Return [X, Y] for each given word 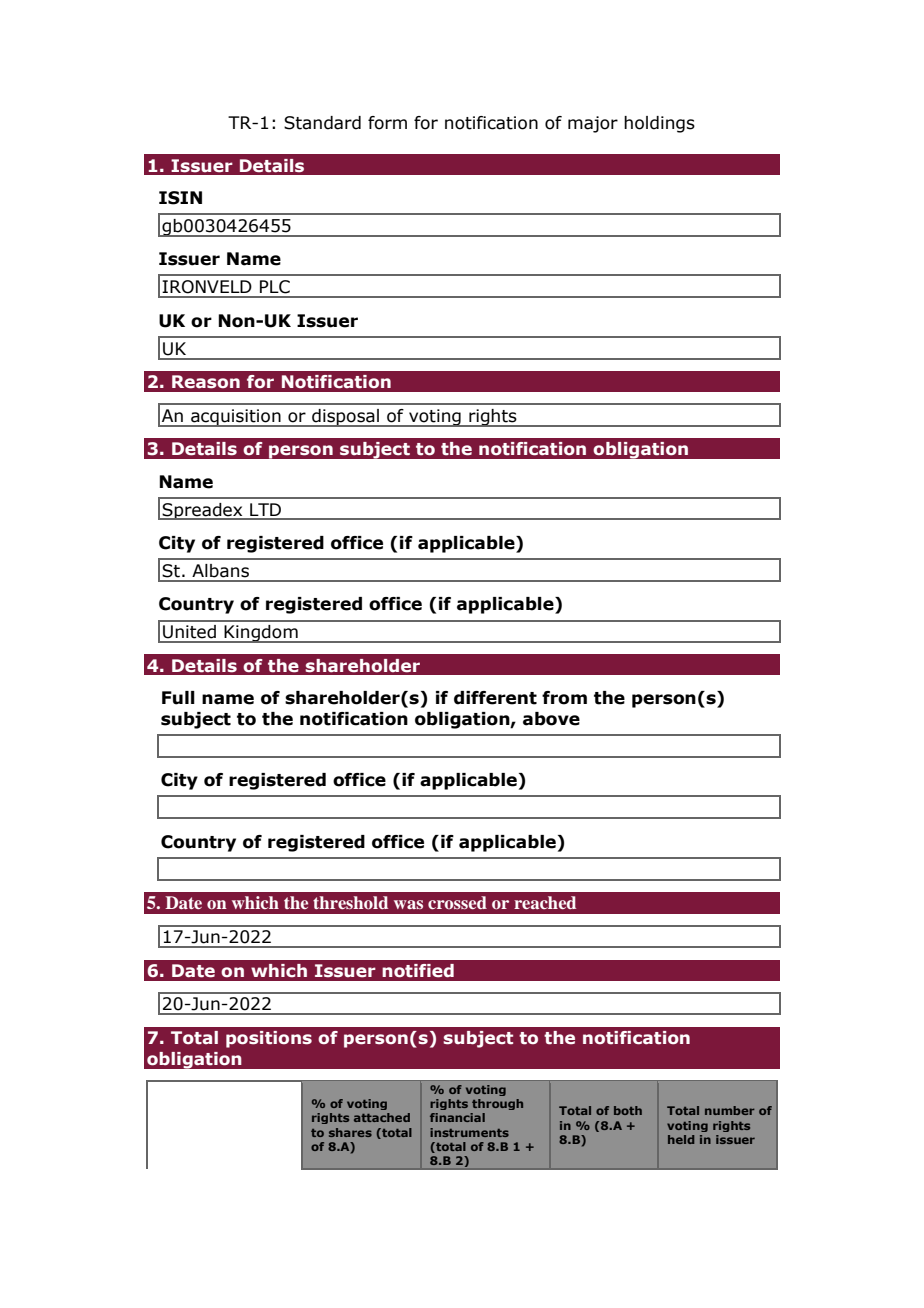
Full [178, 698]
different [495, 698]
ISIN [180, 198]
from [564, 698]
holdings [659, 124]
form [387, 123]
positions [269, 1039]
